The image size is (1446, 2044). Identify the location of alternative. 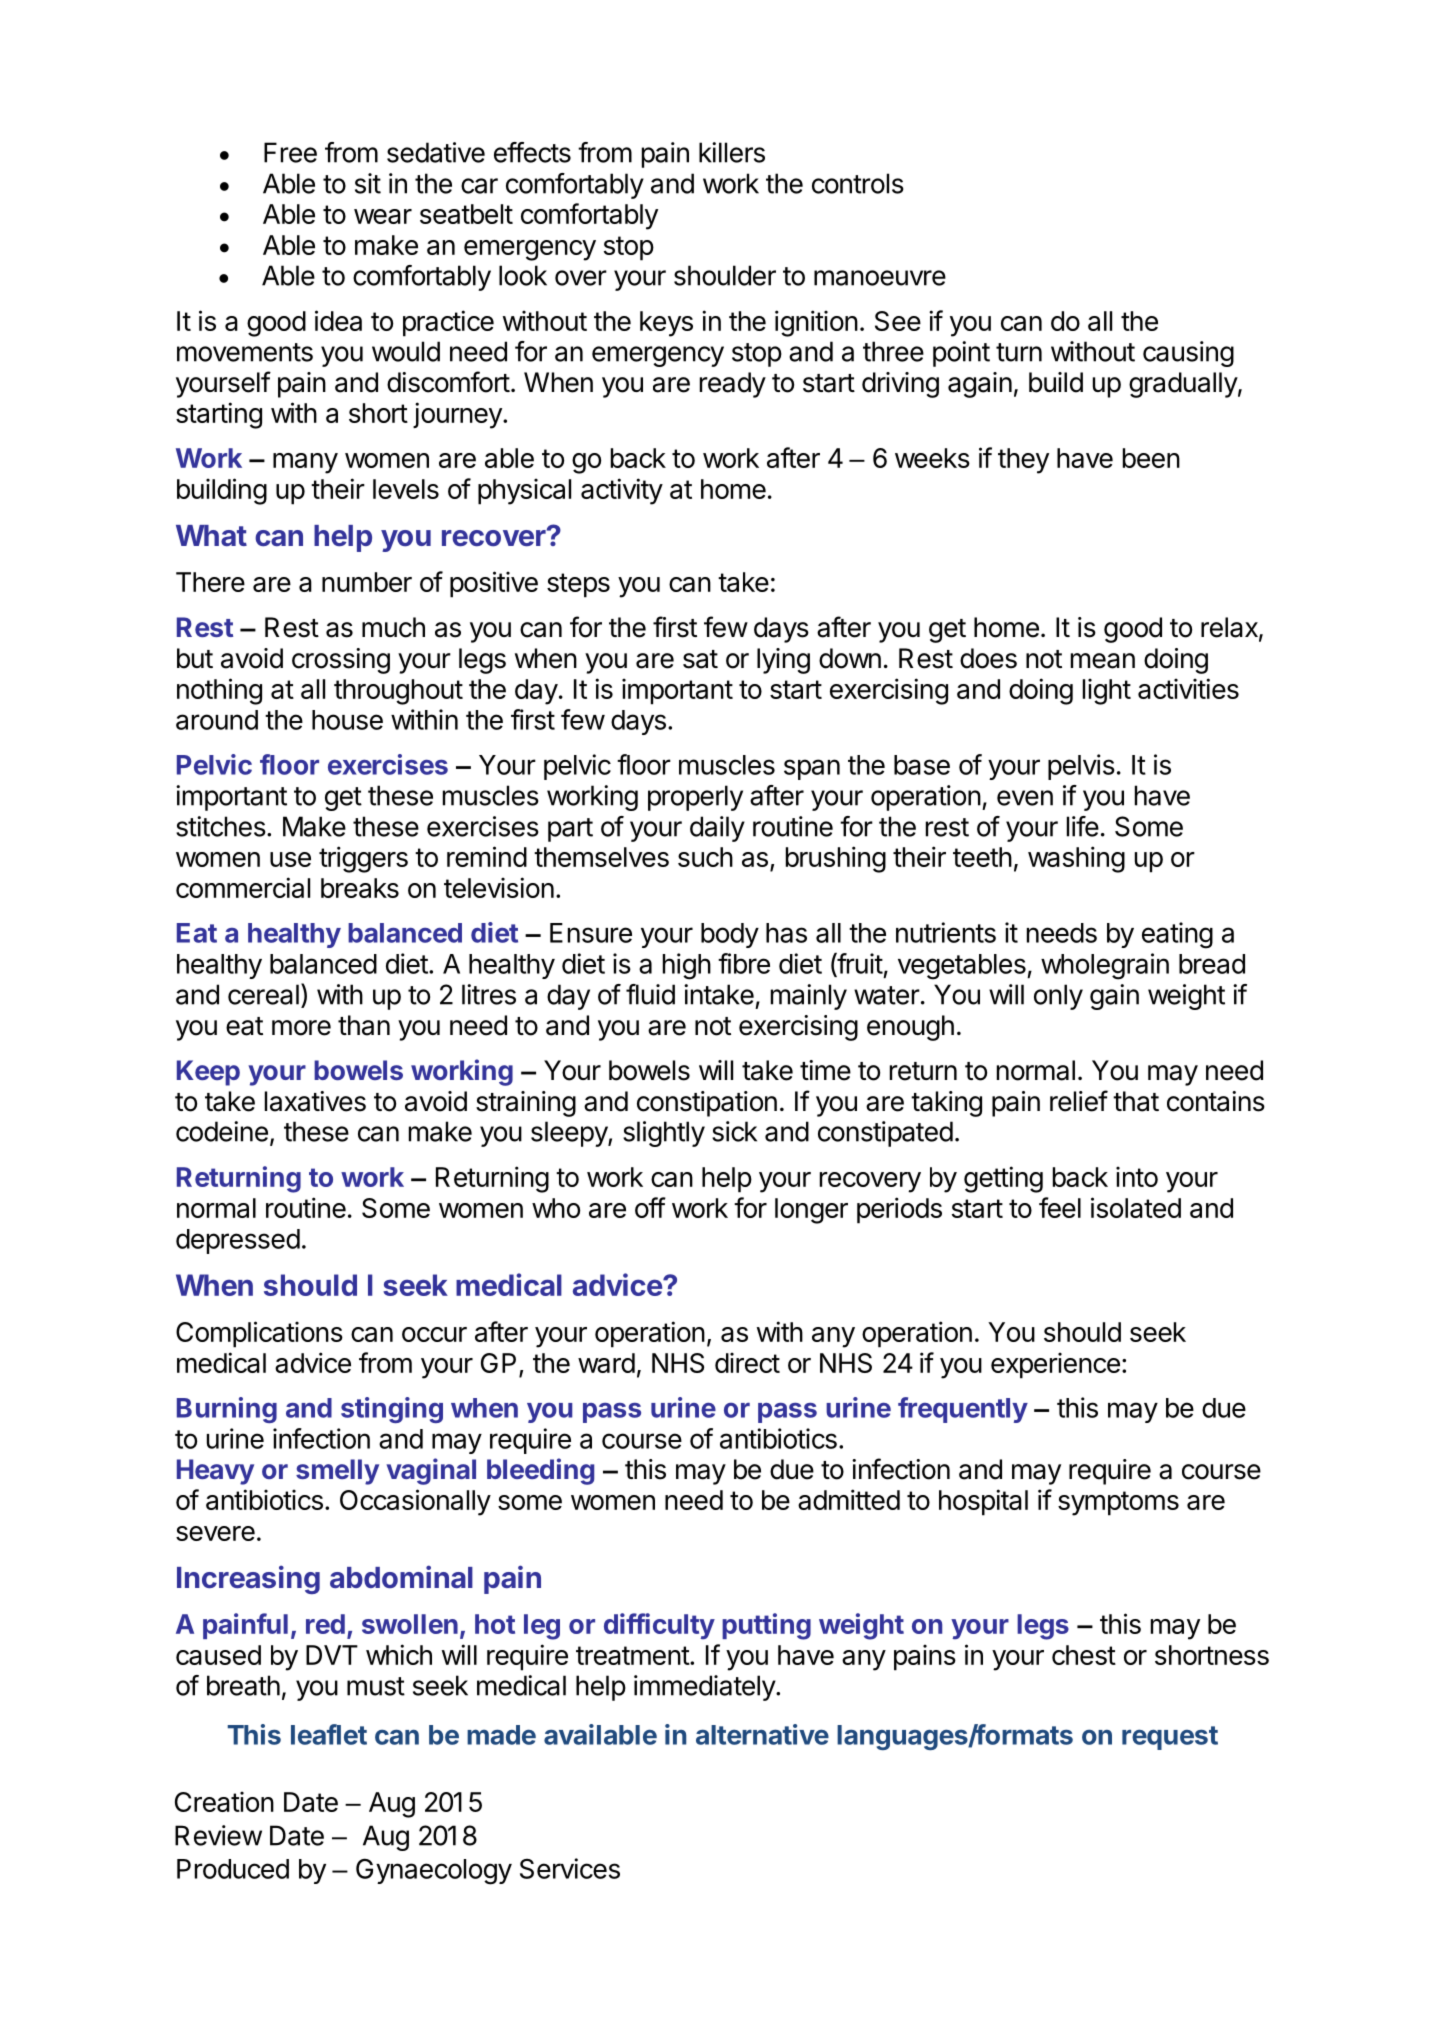
(762, 1734).
